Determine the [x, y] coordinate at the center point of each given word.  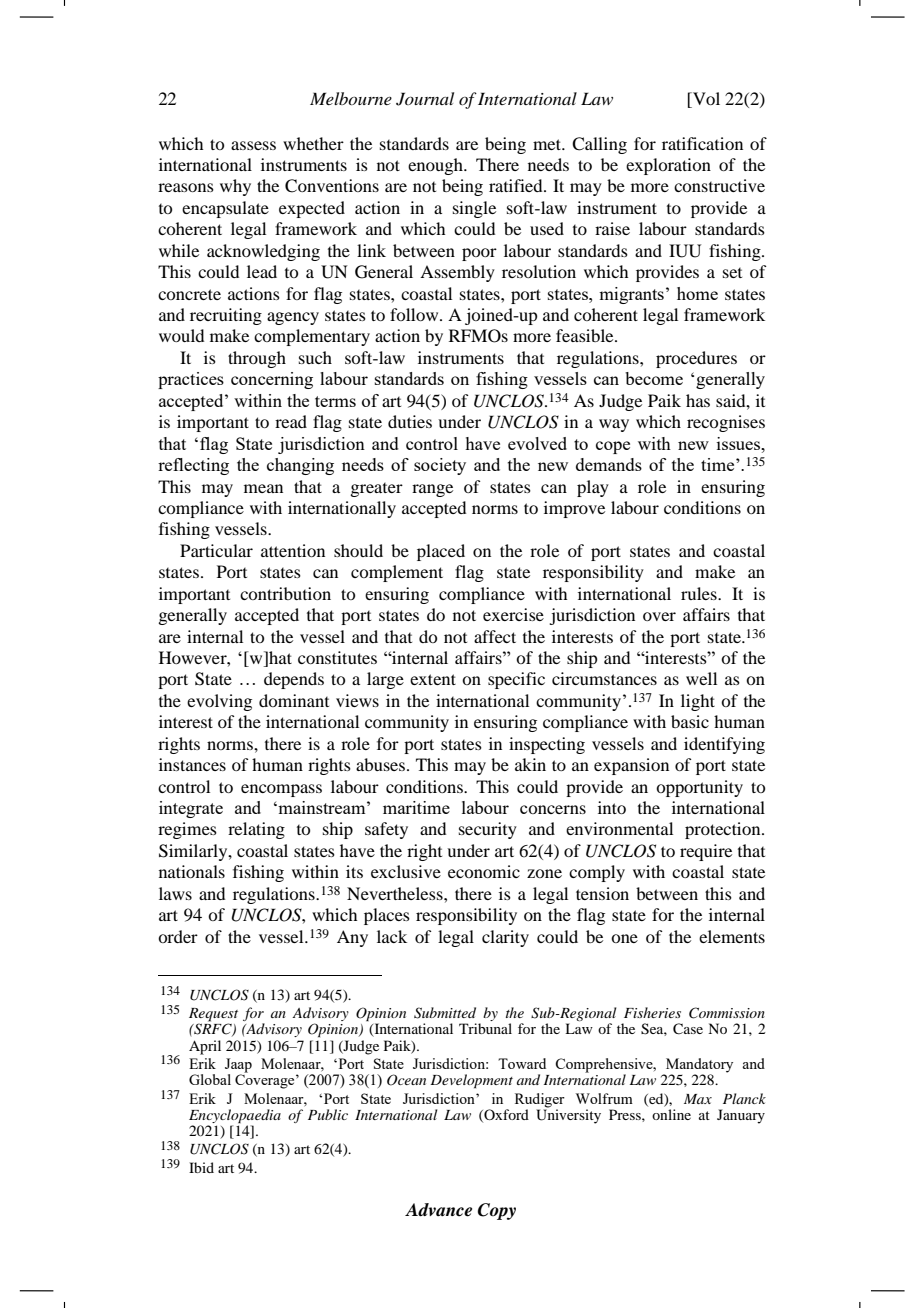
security [488, 830]
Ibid [201, 1167]
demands [609, 464]
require [706, 852]
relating [256, 830]
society [440, 466]
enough [436, 166]
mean [263, 488]
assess [253, 145]
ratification [702, 143]
